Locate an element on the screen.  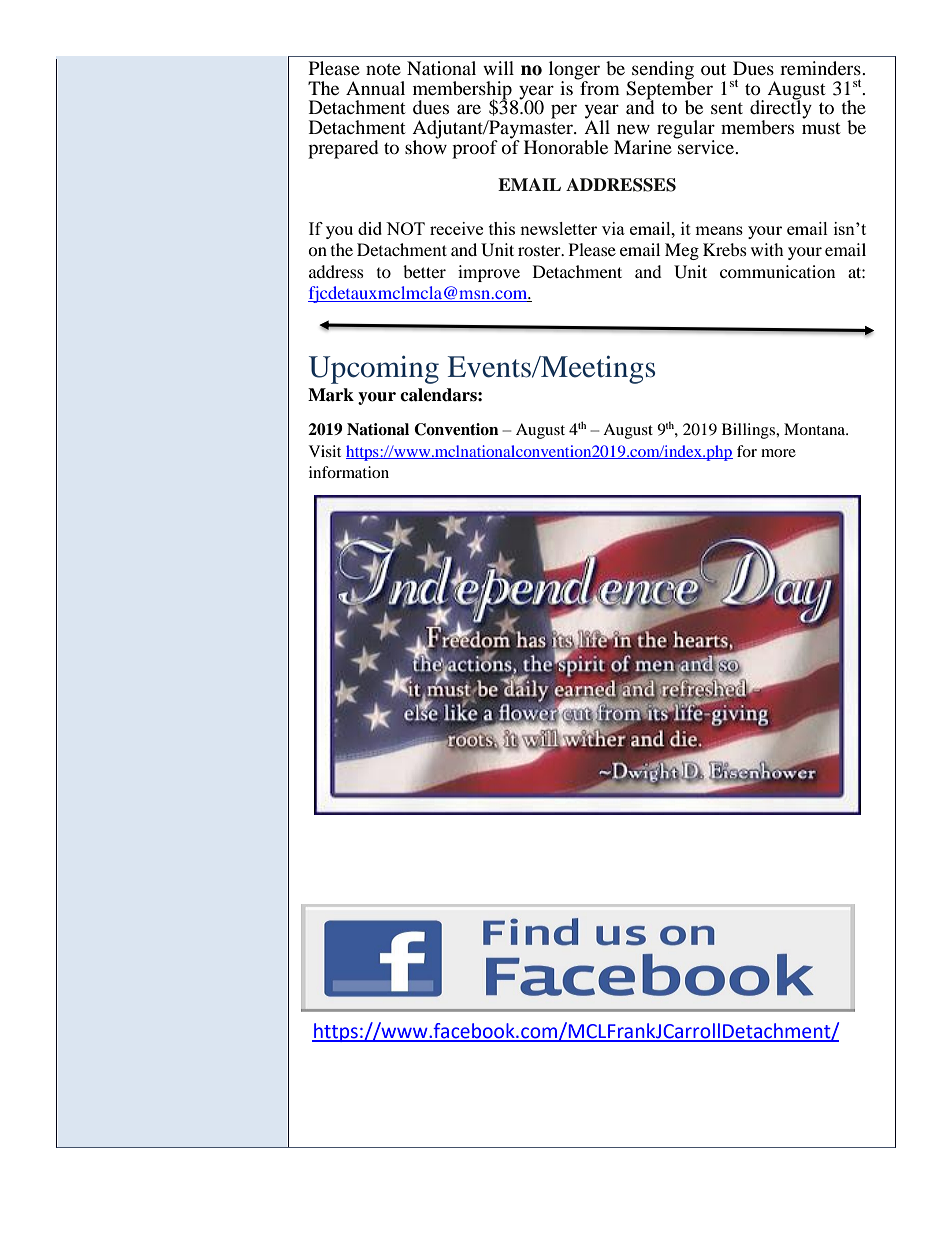
out is located at coordinates (713, 69).
